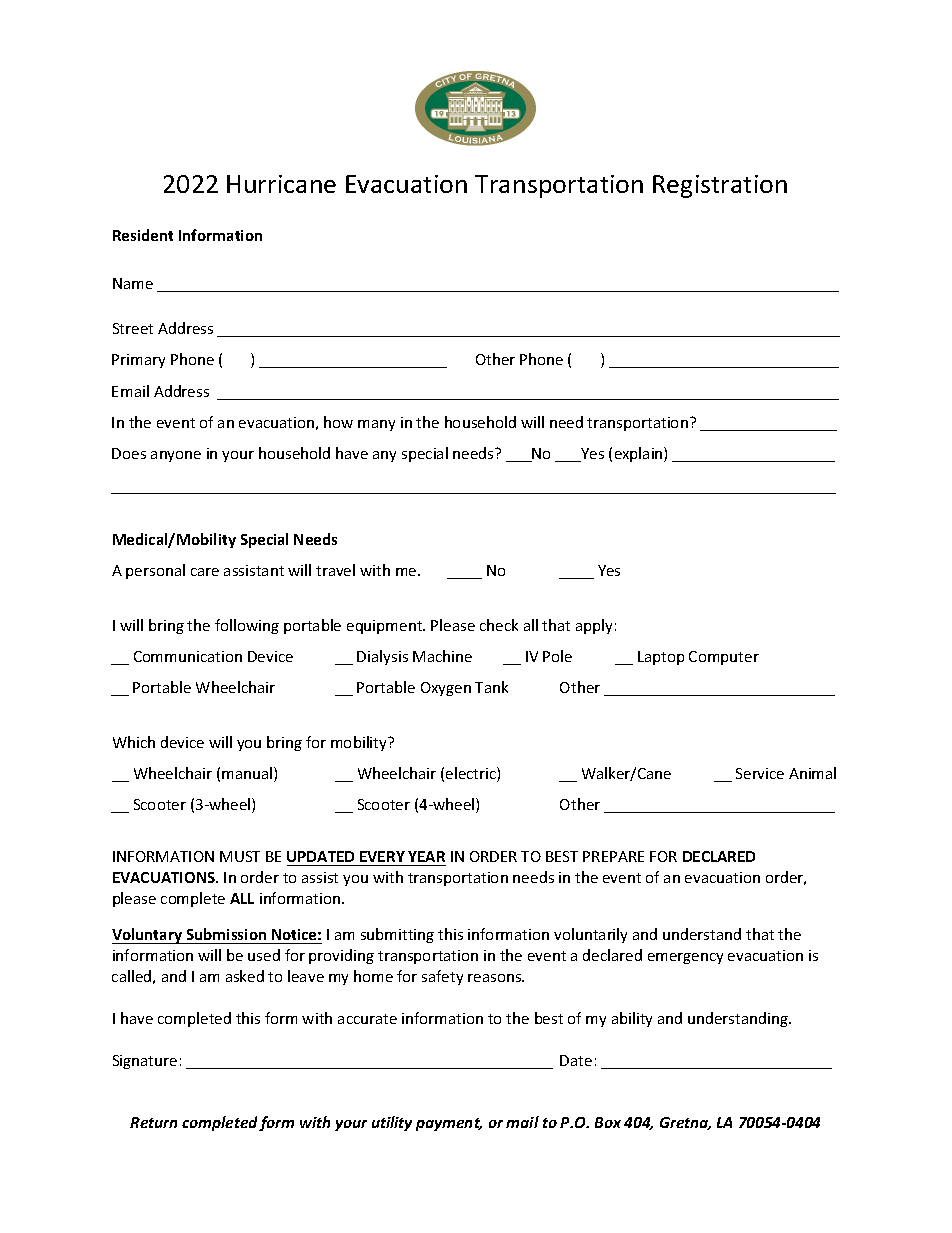 The image size is (952, 1233). Describe the element at coordinates (720, 186) in the page. I see `Registration` at that location.
